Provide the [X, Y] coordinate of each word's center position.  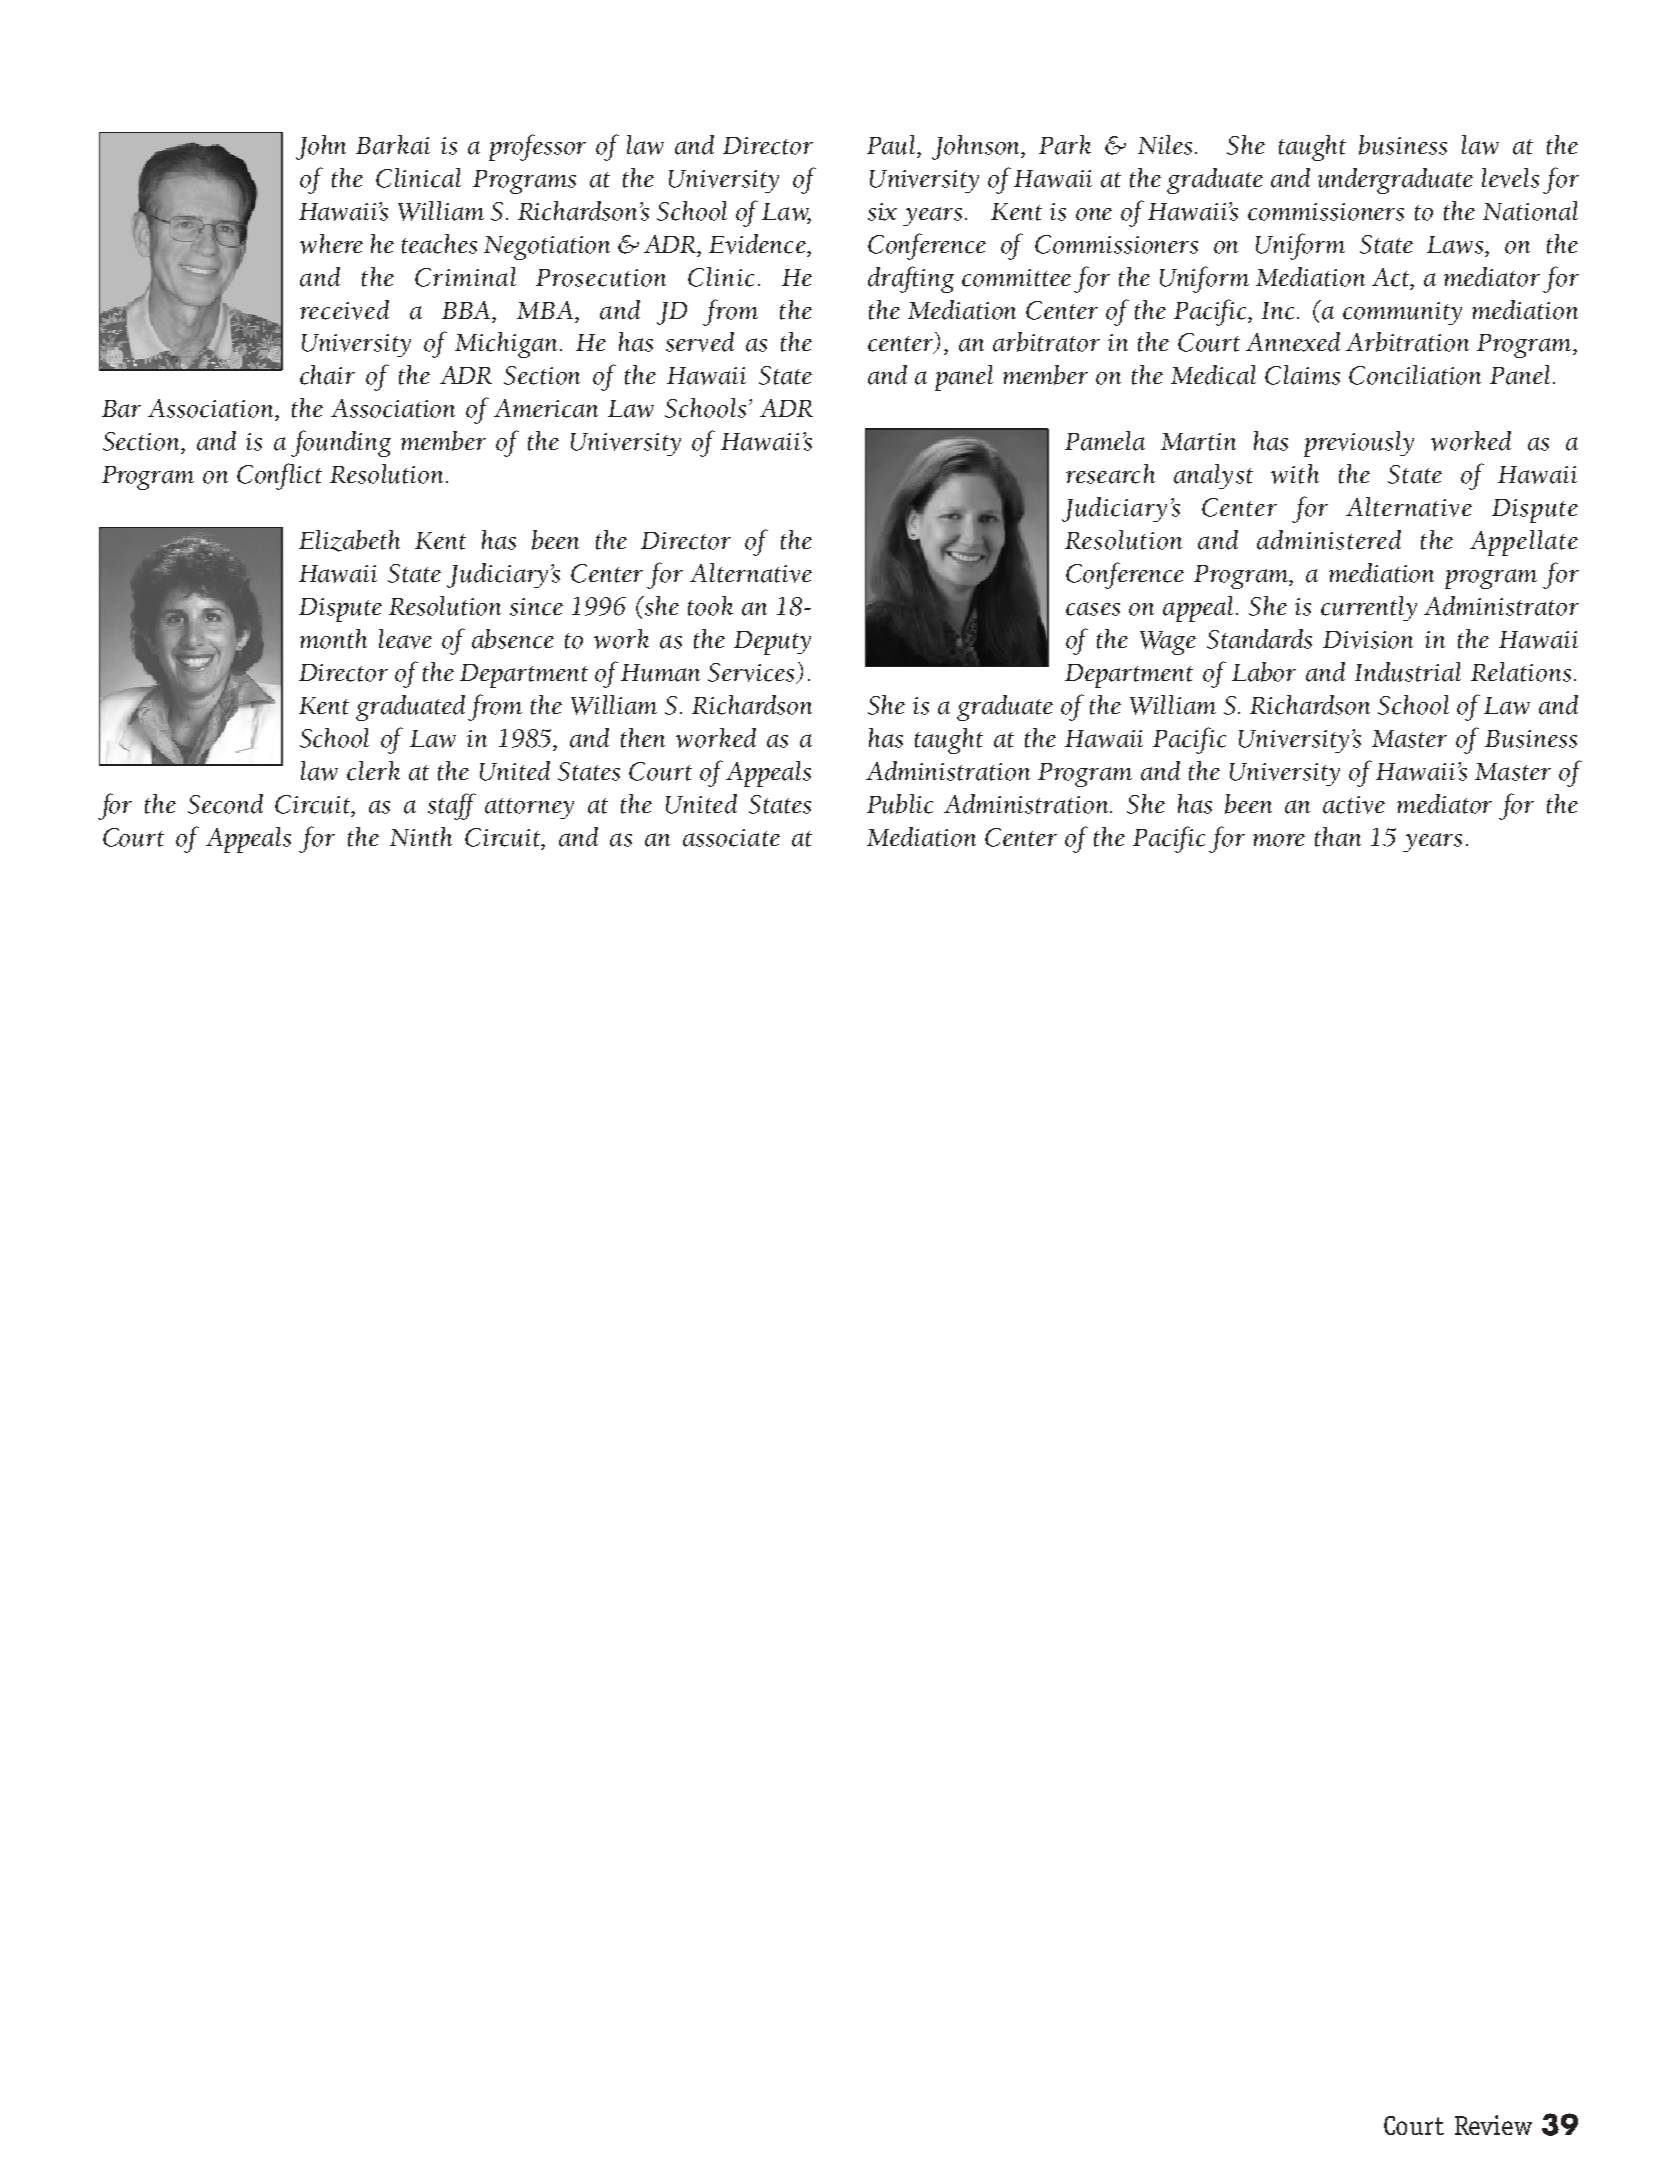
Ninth [421, 837]
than [1338, 837]
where [331, 244]
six [882, 212]
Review [1493, 2125]
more [1279, 840]
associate [731, 838]
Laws [1456, 245]
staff [452, 806]
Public [900, 804]
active [1354, 805]
